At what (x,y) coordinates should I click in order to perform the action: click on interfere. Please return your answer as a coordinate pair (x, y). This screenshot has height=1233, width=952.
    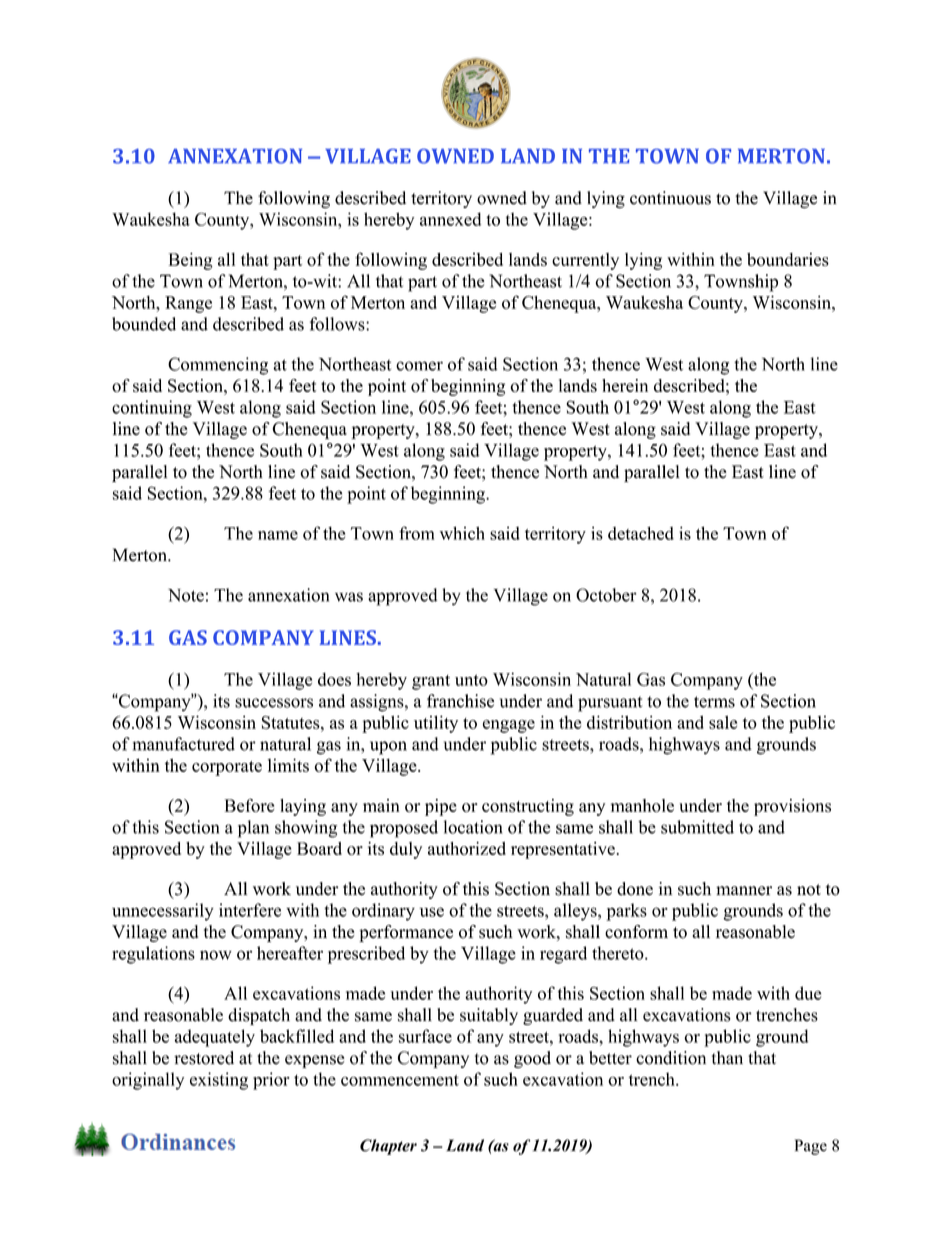
    Looking at the image, I should click on (250, 910).
